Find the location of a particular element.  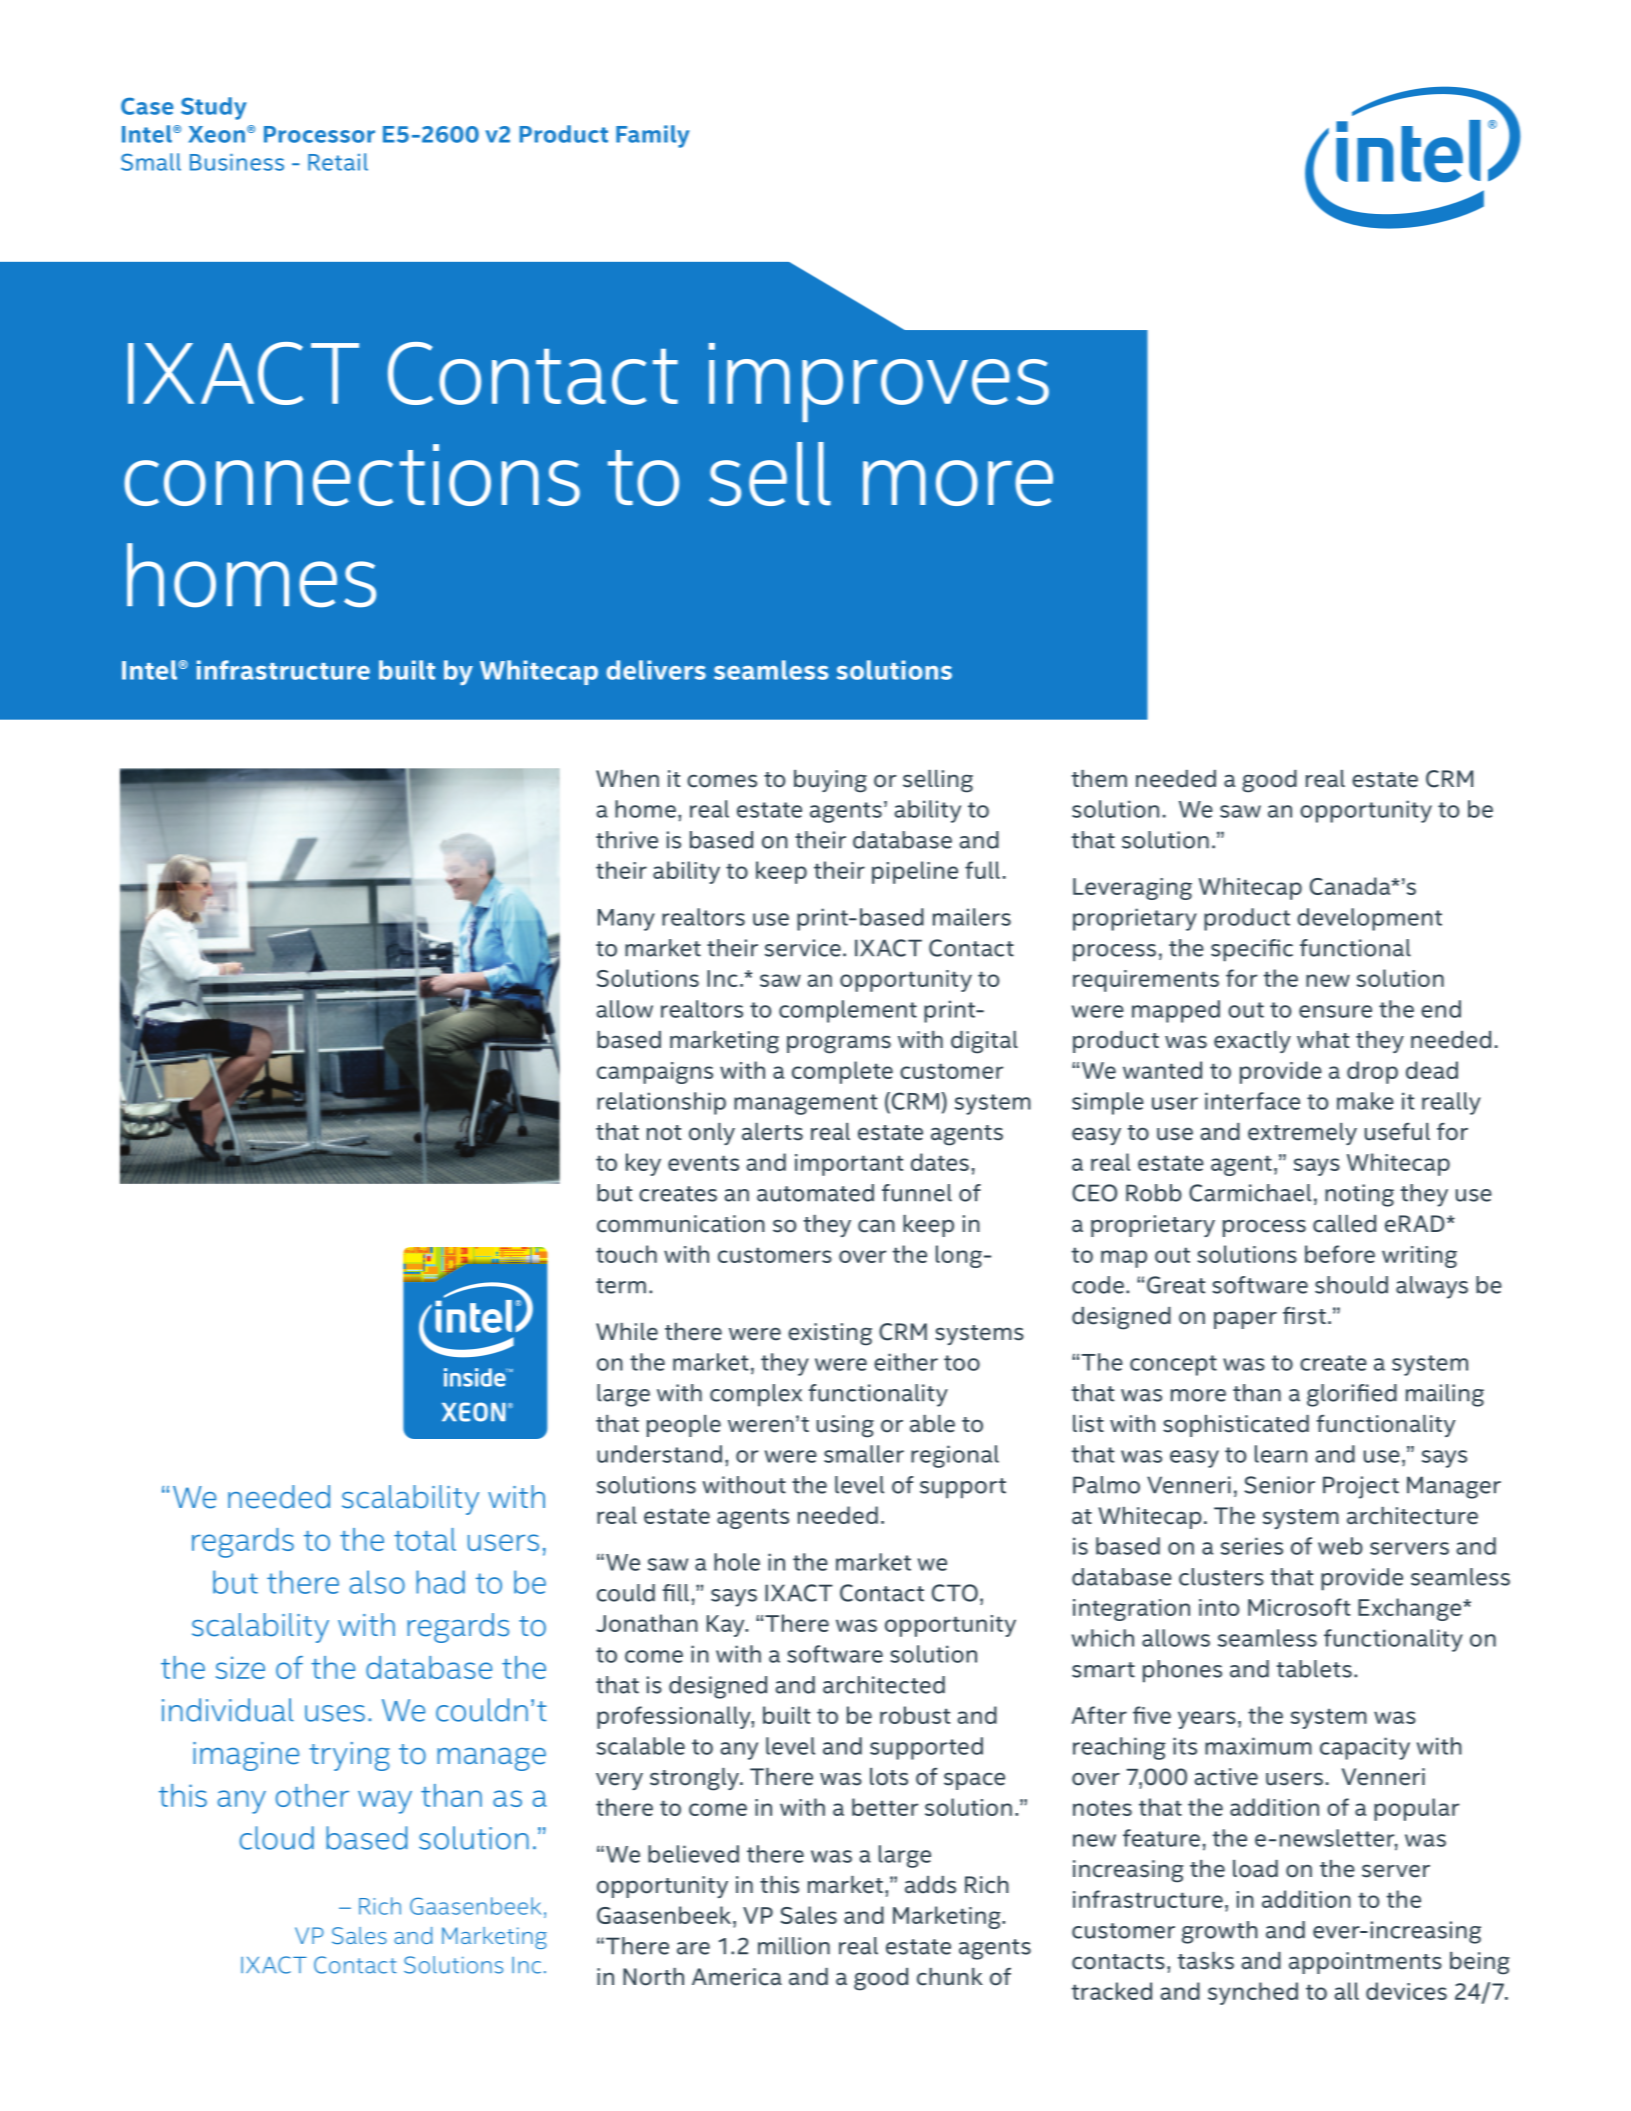

cloud is located at coordinates (277, 1838).
